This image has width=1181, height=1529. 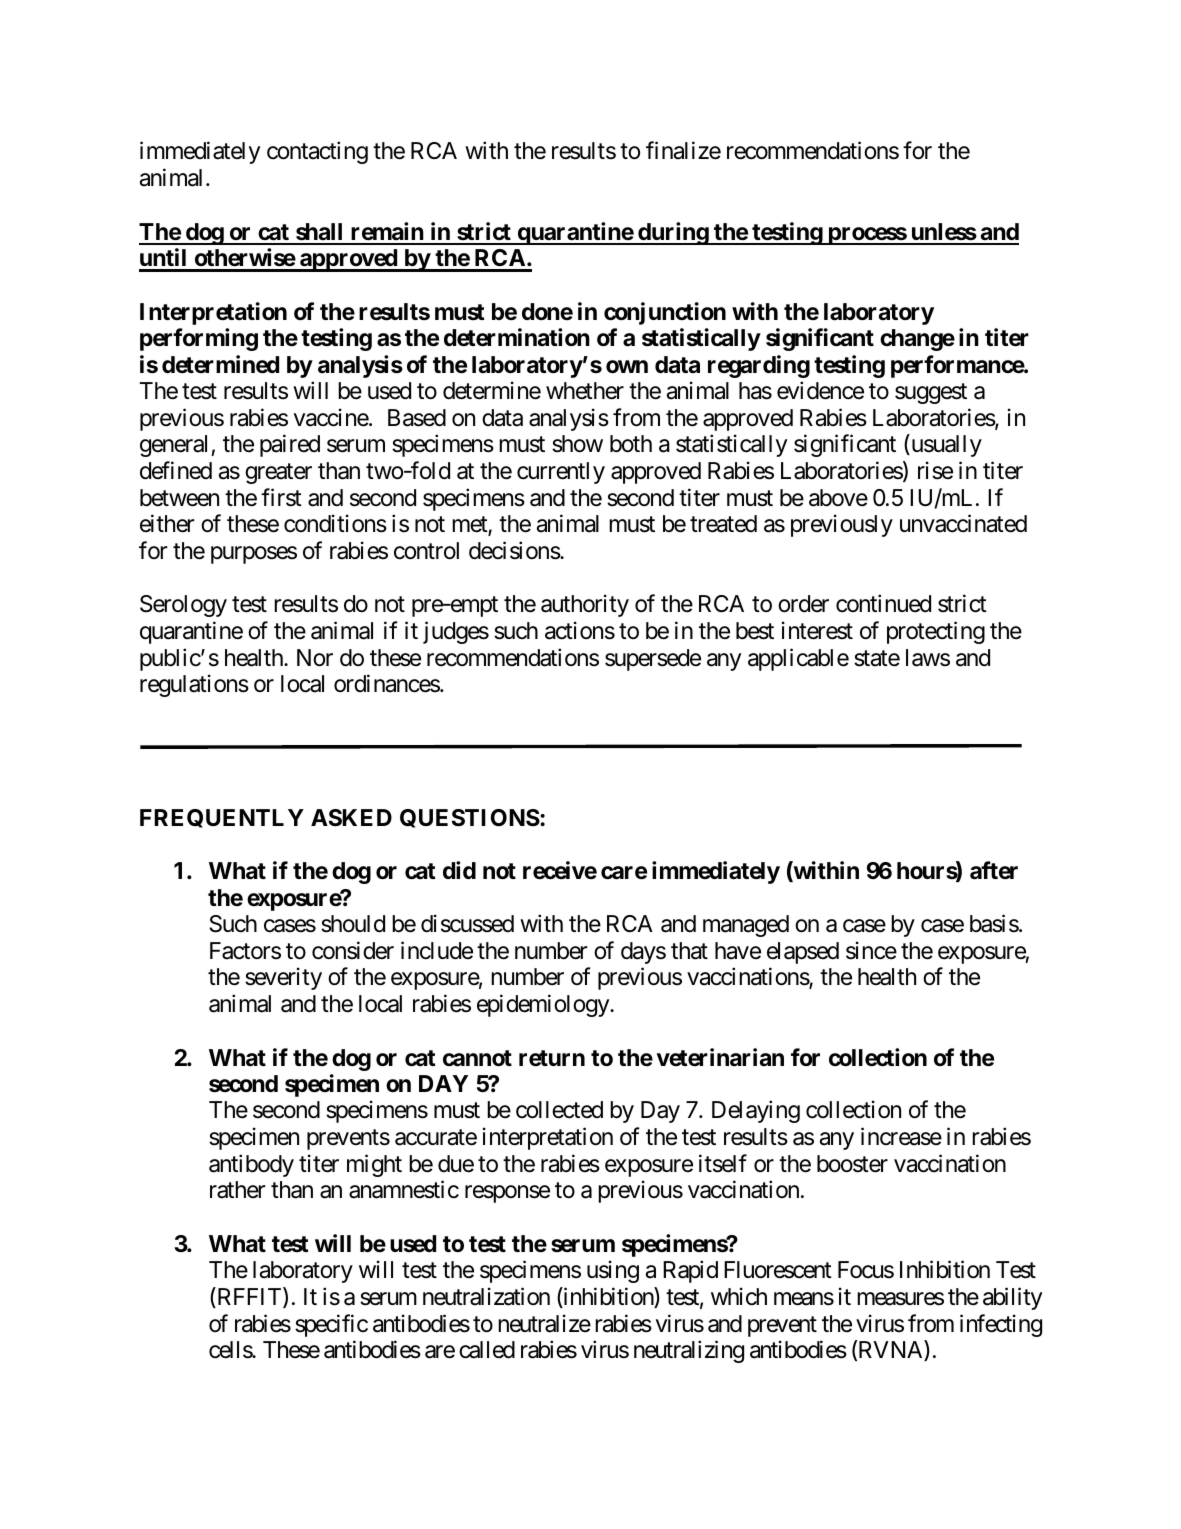 What do you see at coordinates (238, 1190) in the image?
I see `rather` at bounding box center [238, 1190].
